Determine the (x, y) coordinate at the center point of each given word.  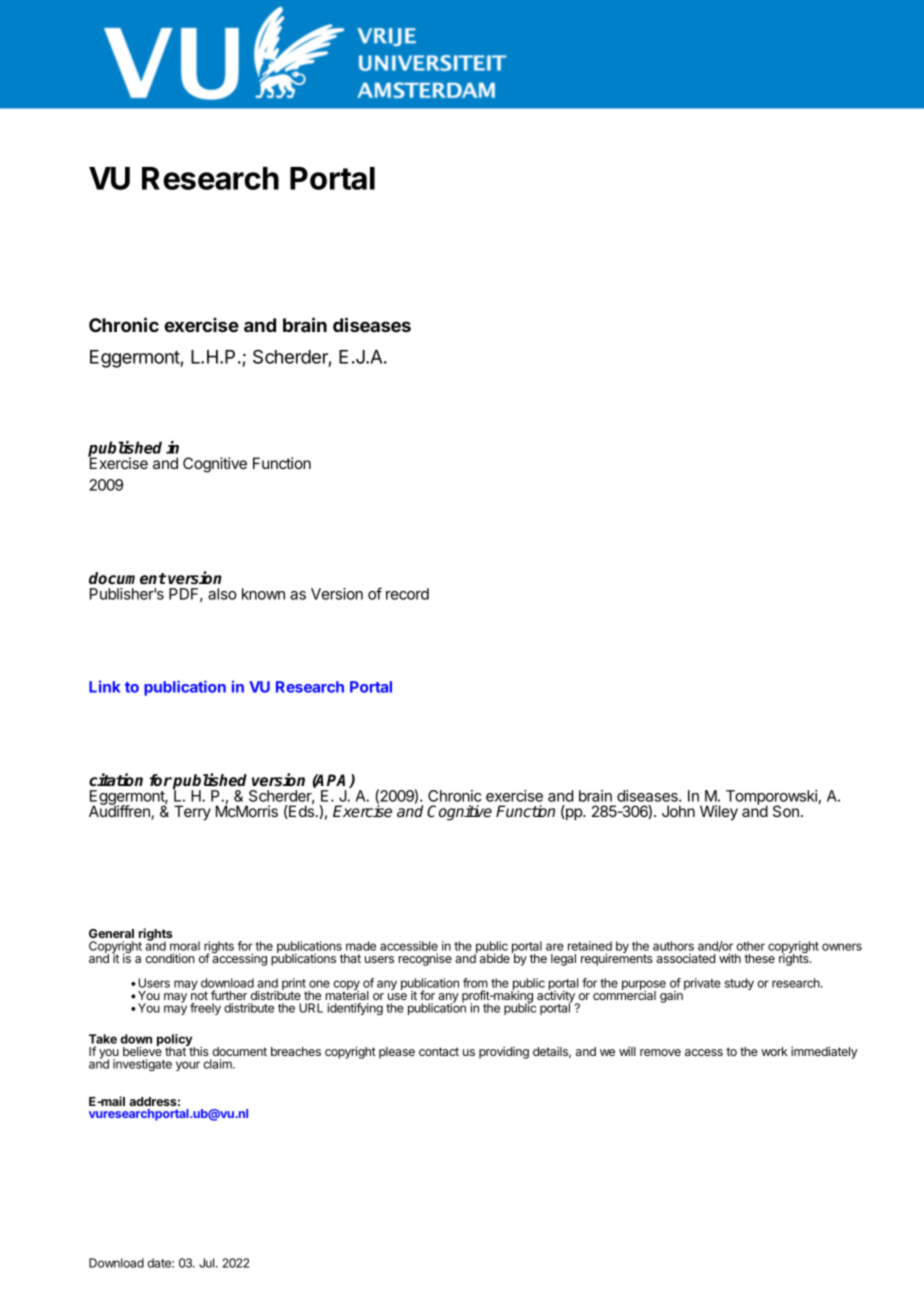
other (751, 946)
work (774, 1051)
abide (495, 958)
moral (185, 946)
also (222, 594)
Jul (208, 1263)
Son (786, 811)
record (407, 594)
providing (504, 1052)
